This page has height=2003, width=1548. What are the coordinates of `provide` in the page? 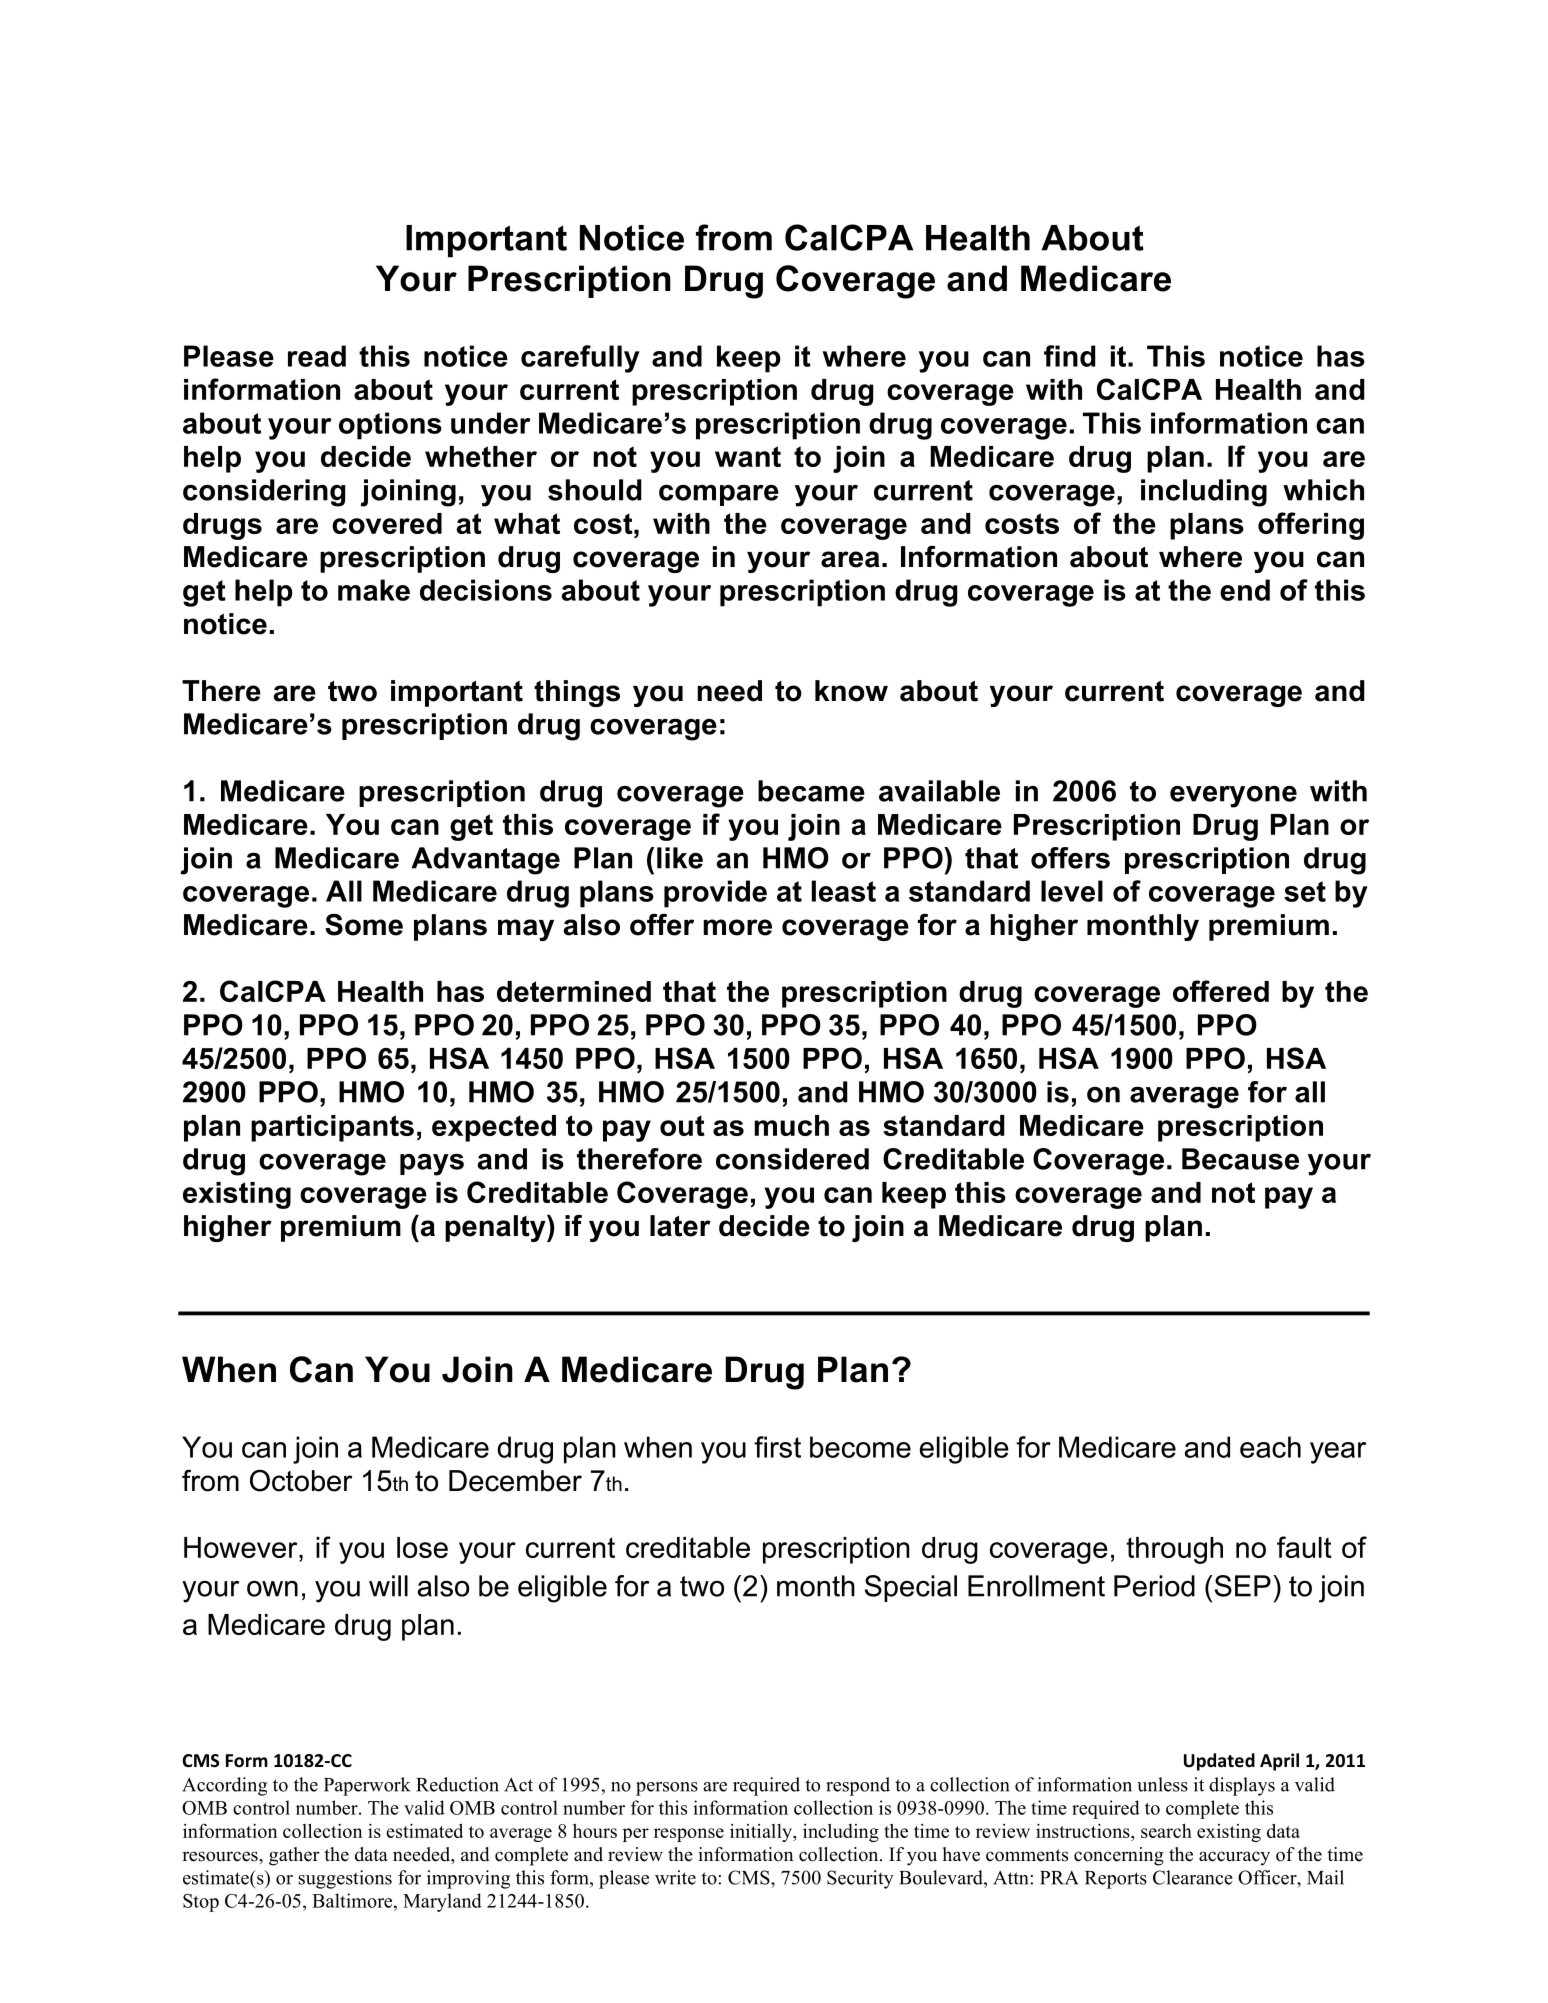 It's located at (715, 894).
